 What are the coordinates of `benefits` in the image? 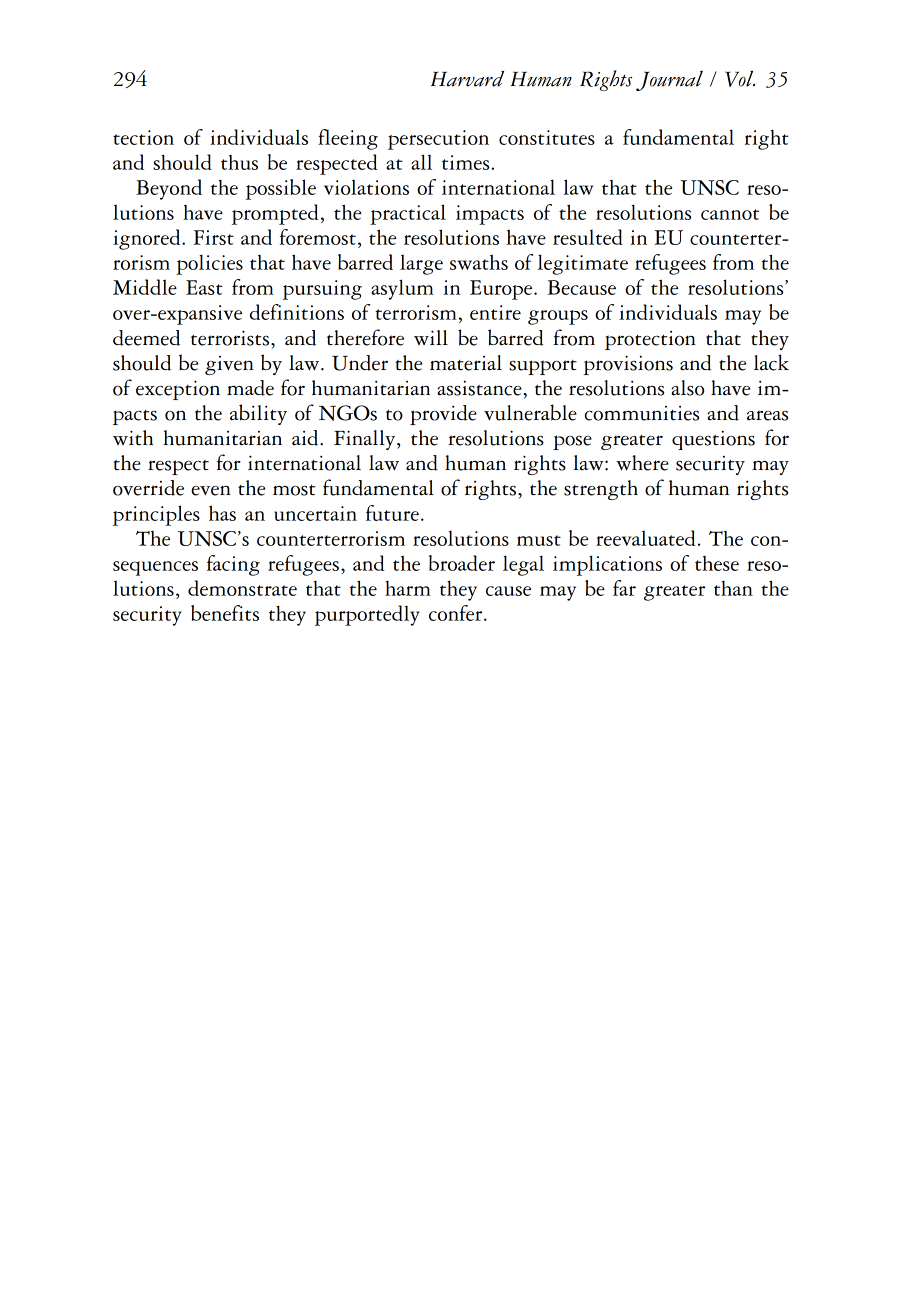 It's located at (225, 613).
